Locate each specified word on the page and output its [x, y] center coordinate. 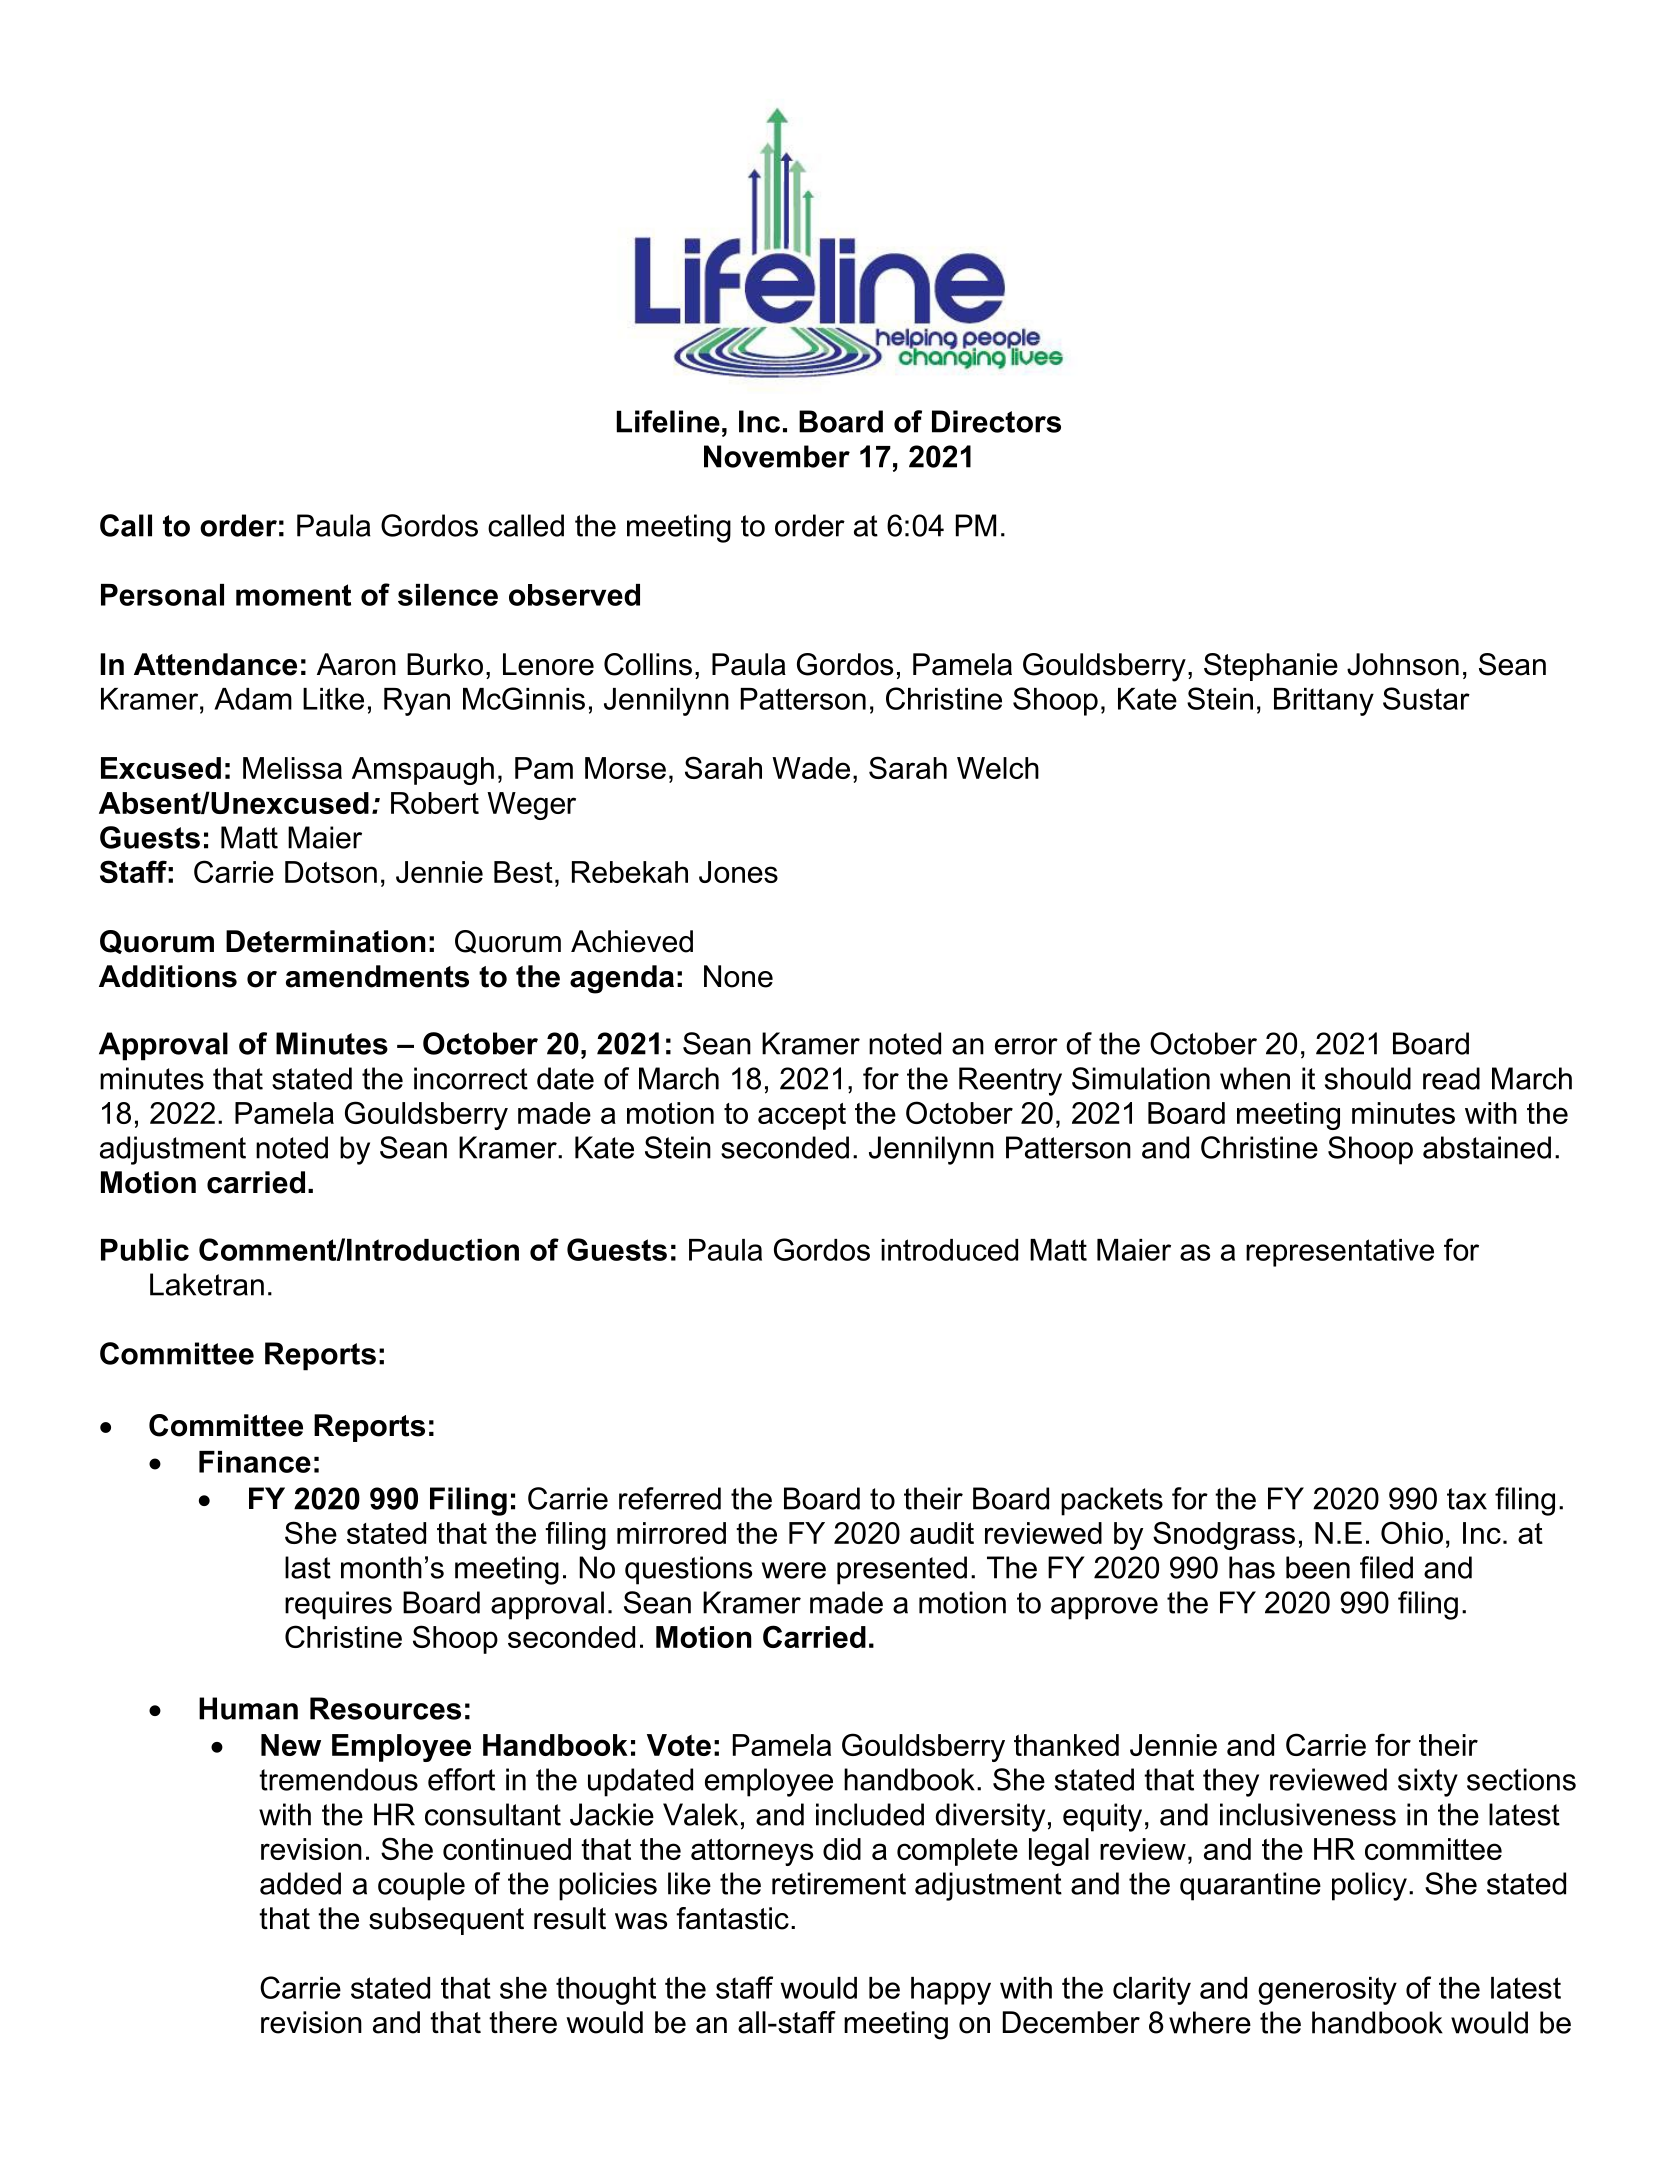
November [777, 456]
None [738, 976]
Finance [255, 1462]
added [300, 1883]
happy [951, 1991]
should [1368, 1078]
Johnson [1403, 664]
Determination [325, 941]
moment [293, 595]
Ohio [1412, 1532]
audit [942, 1533]
